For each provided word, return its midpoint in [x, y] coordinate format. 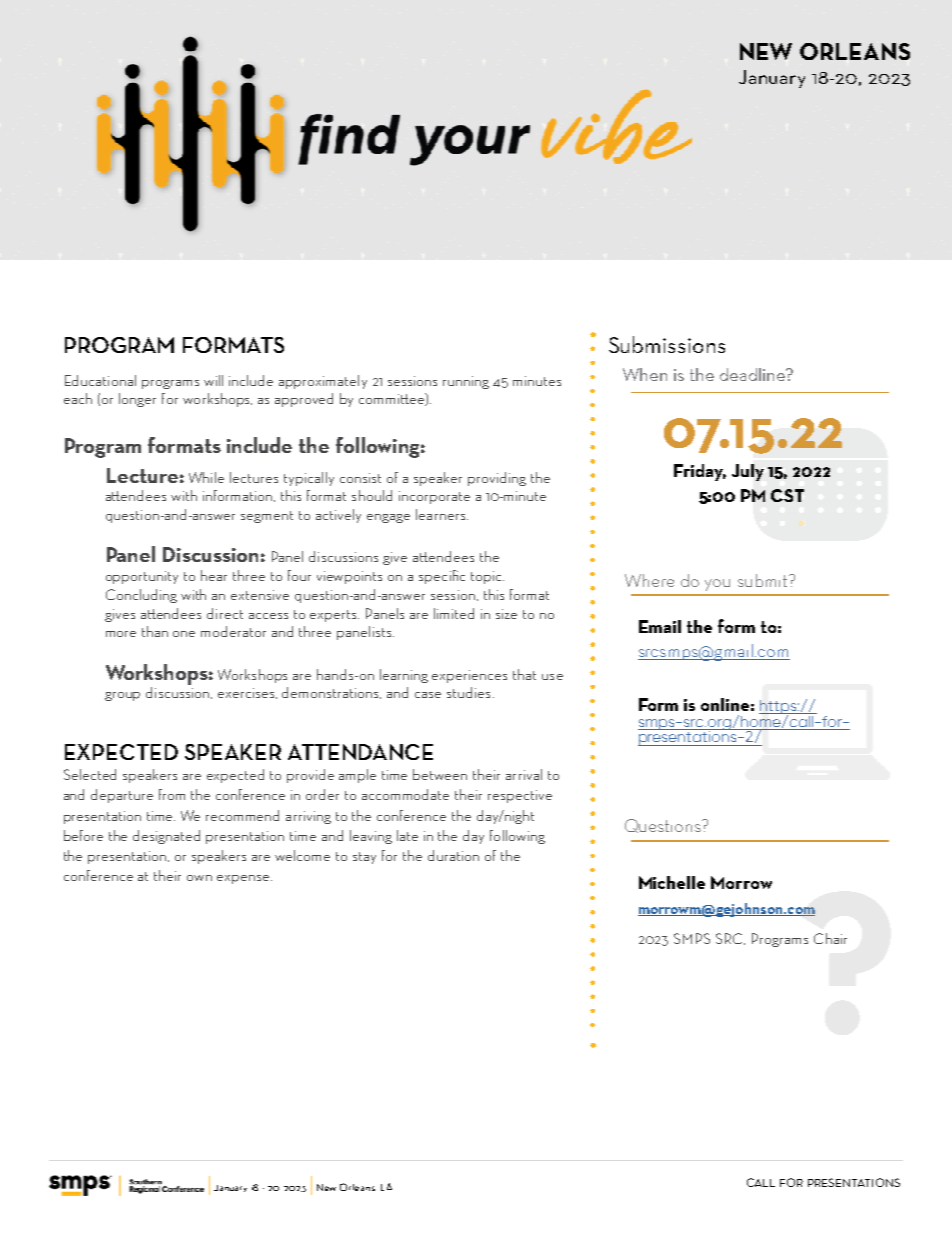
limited [454, 613]
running [466, 382]
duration [453, 855]
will [213, 380]
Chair [830, 938]
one [184, 634]
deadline [754, 374]
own [199, 878]
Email [660, 626]
